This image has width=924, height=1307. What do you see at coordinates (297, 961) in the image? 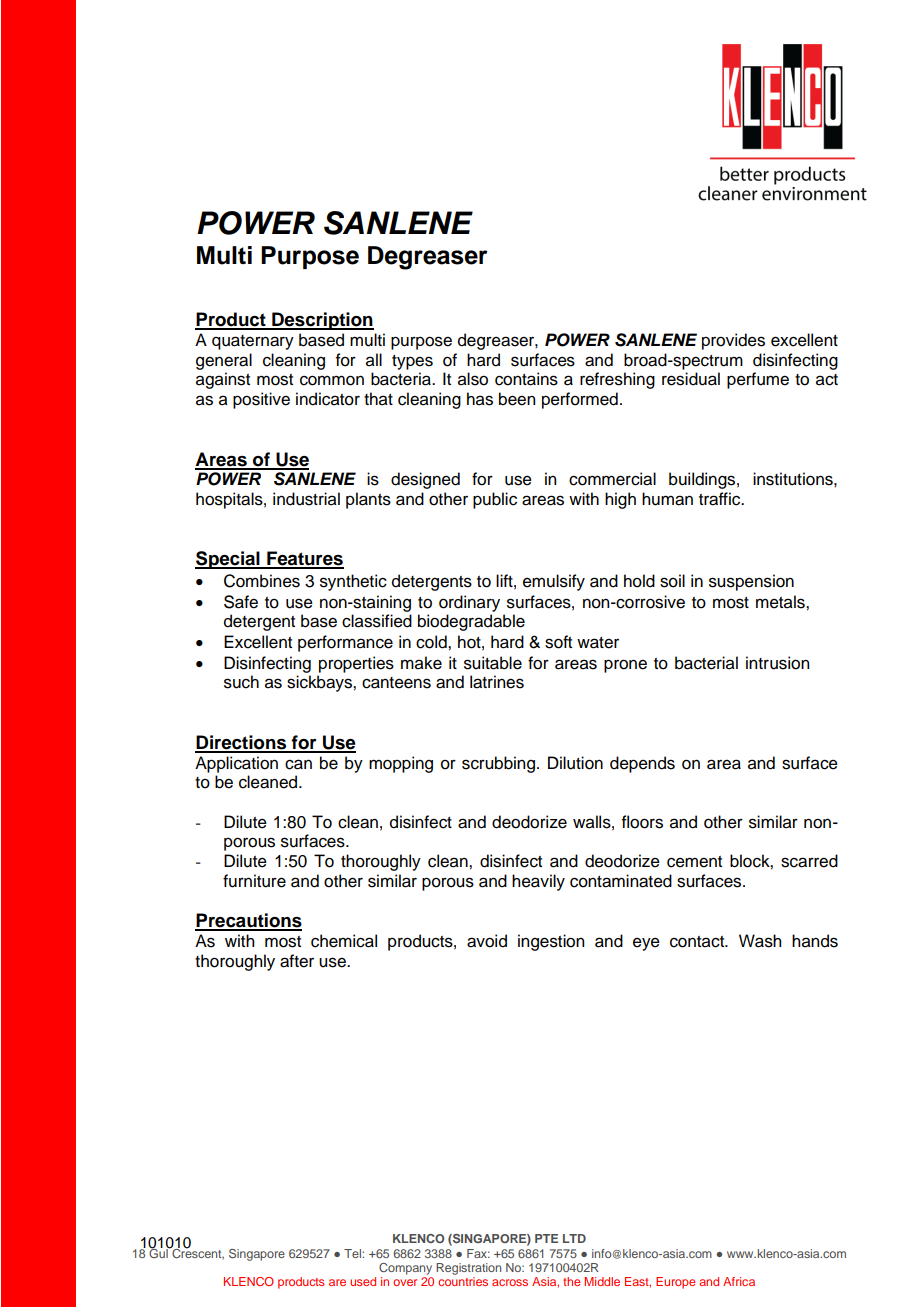
I see `after` at bounding box center [297, 961].
